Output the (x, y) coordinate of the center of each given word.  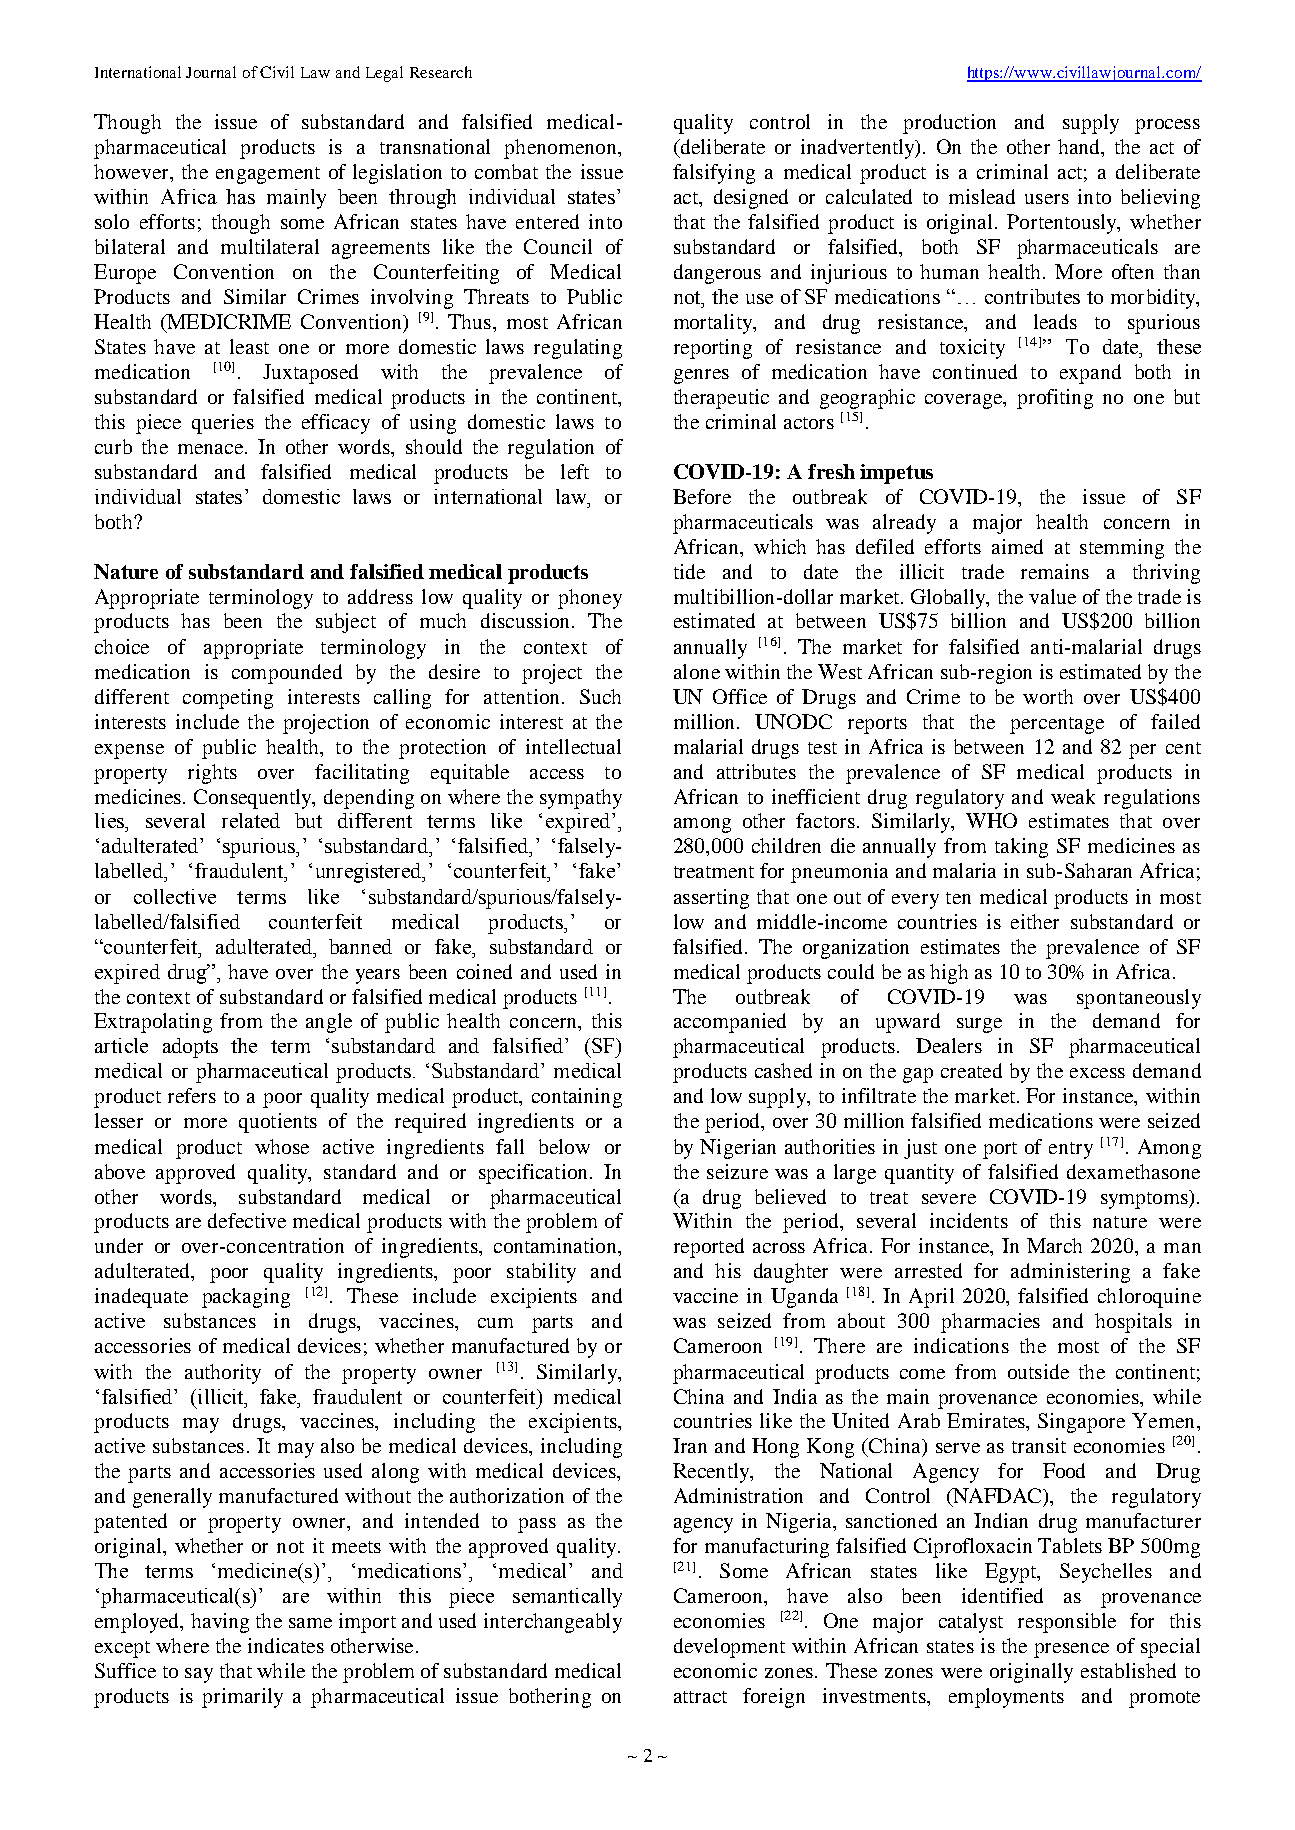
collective (175, 896)
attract (700, 1697)
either (1035, 921)
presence (1071, 1650)
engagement (268, 175)
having (220, 1623)
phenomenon (561, 149)
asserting (711, 899)
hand (1080, 148)
